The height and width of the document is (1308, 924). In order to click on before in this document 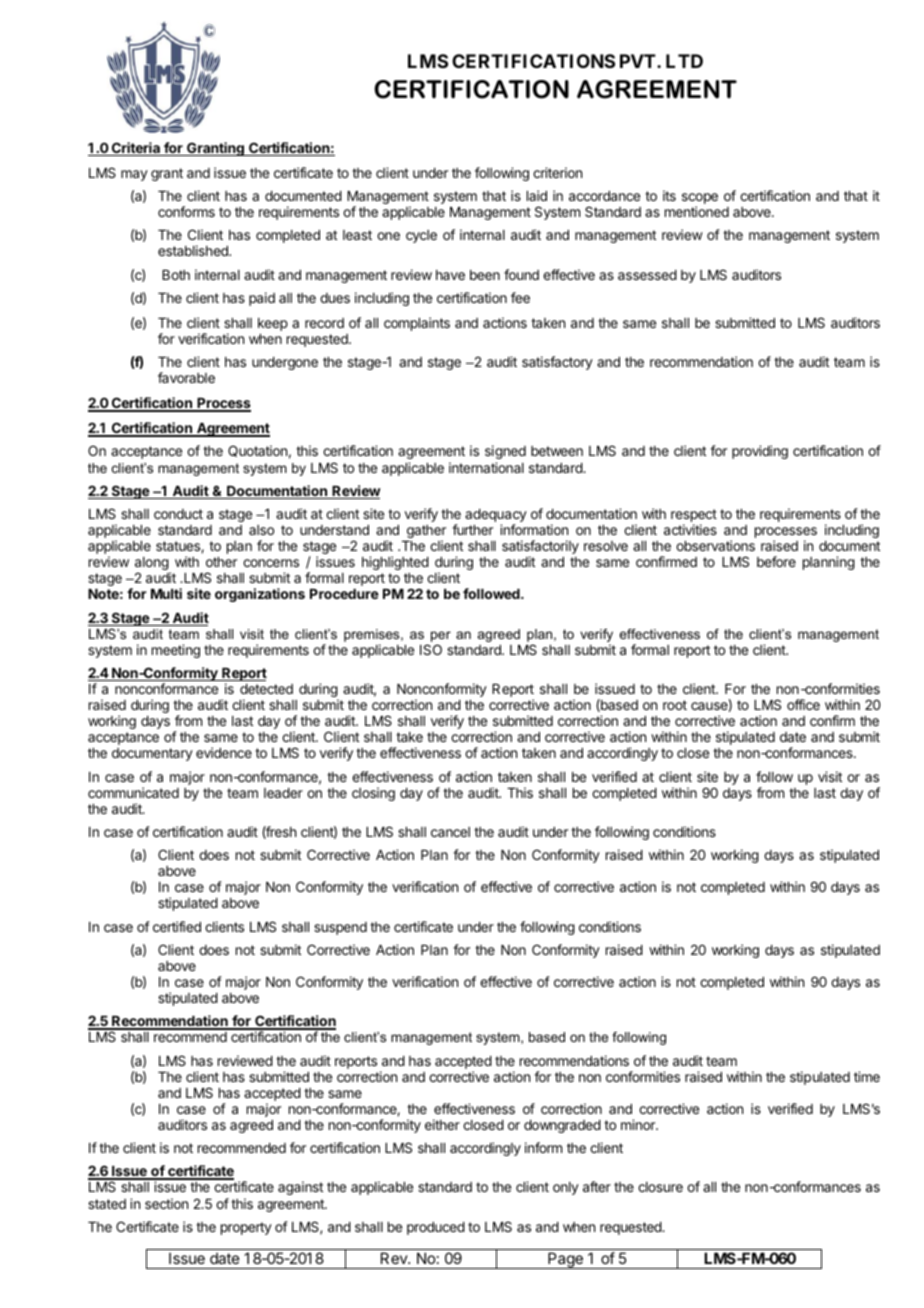, I will do `click(776, 561)`.
